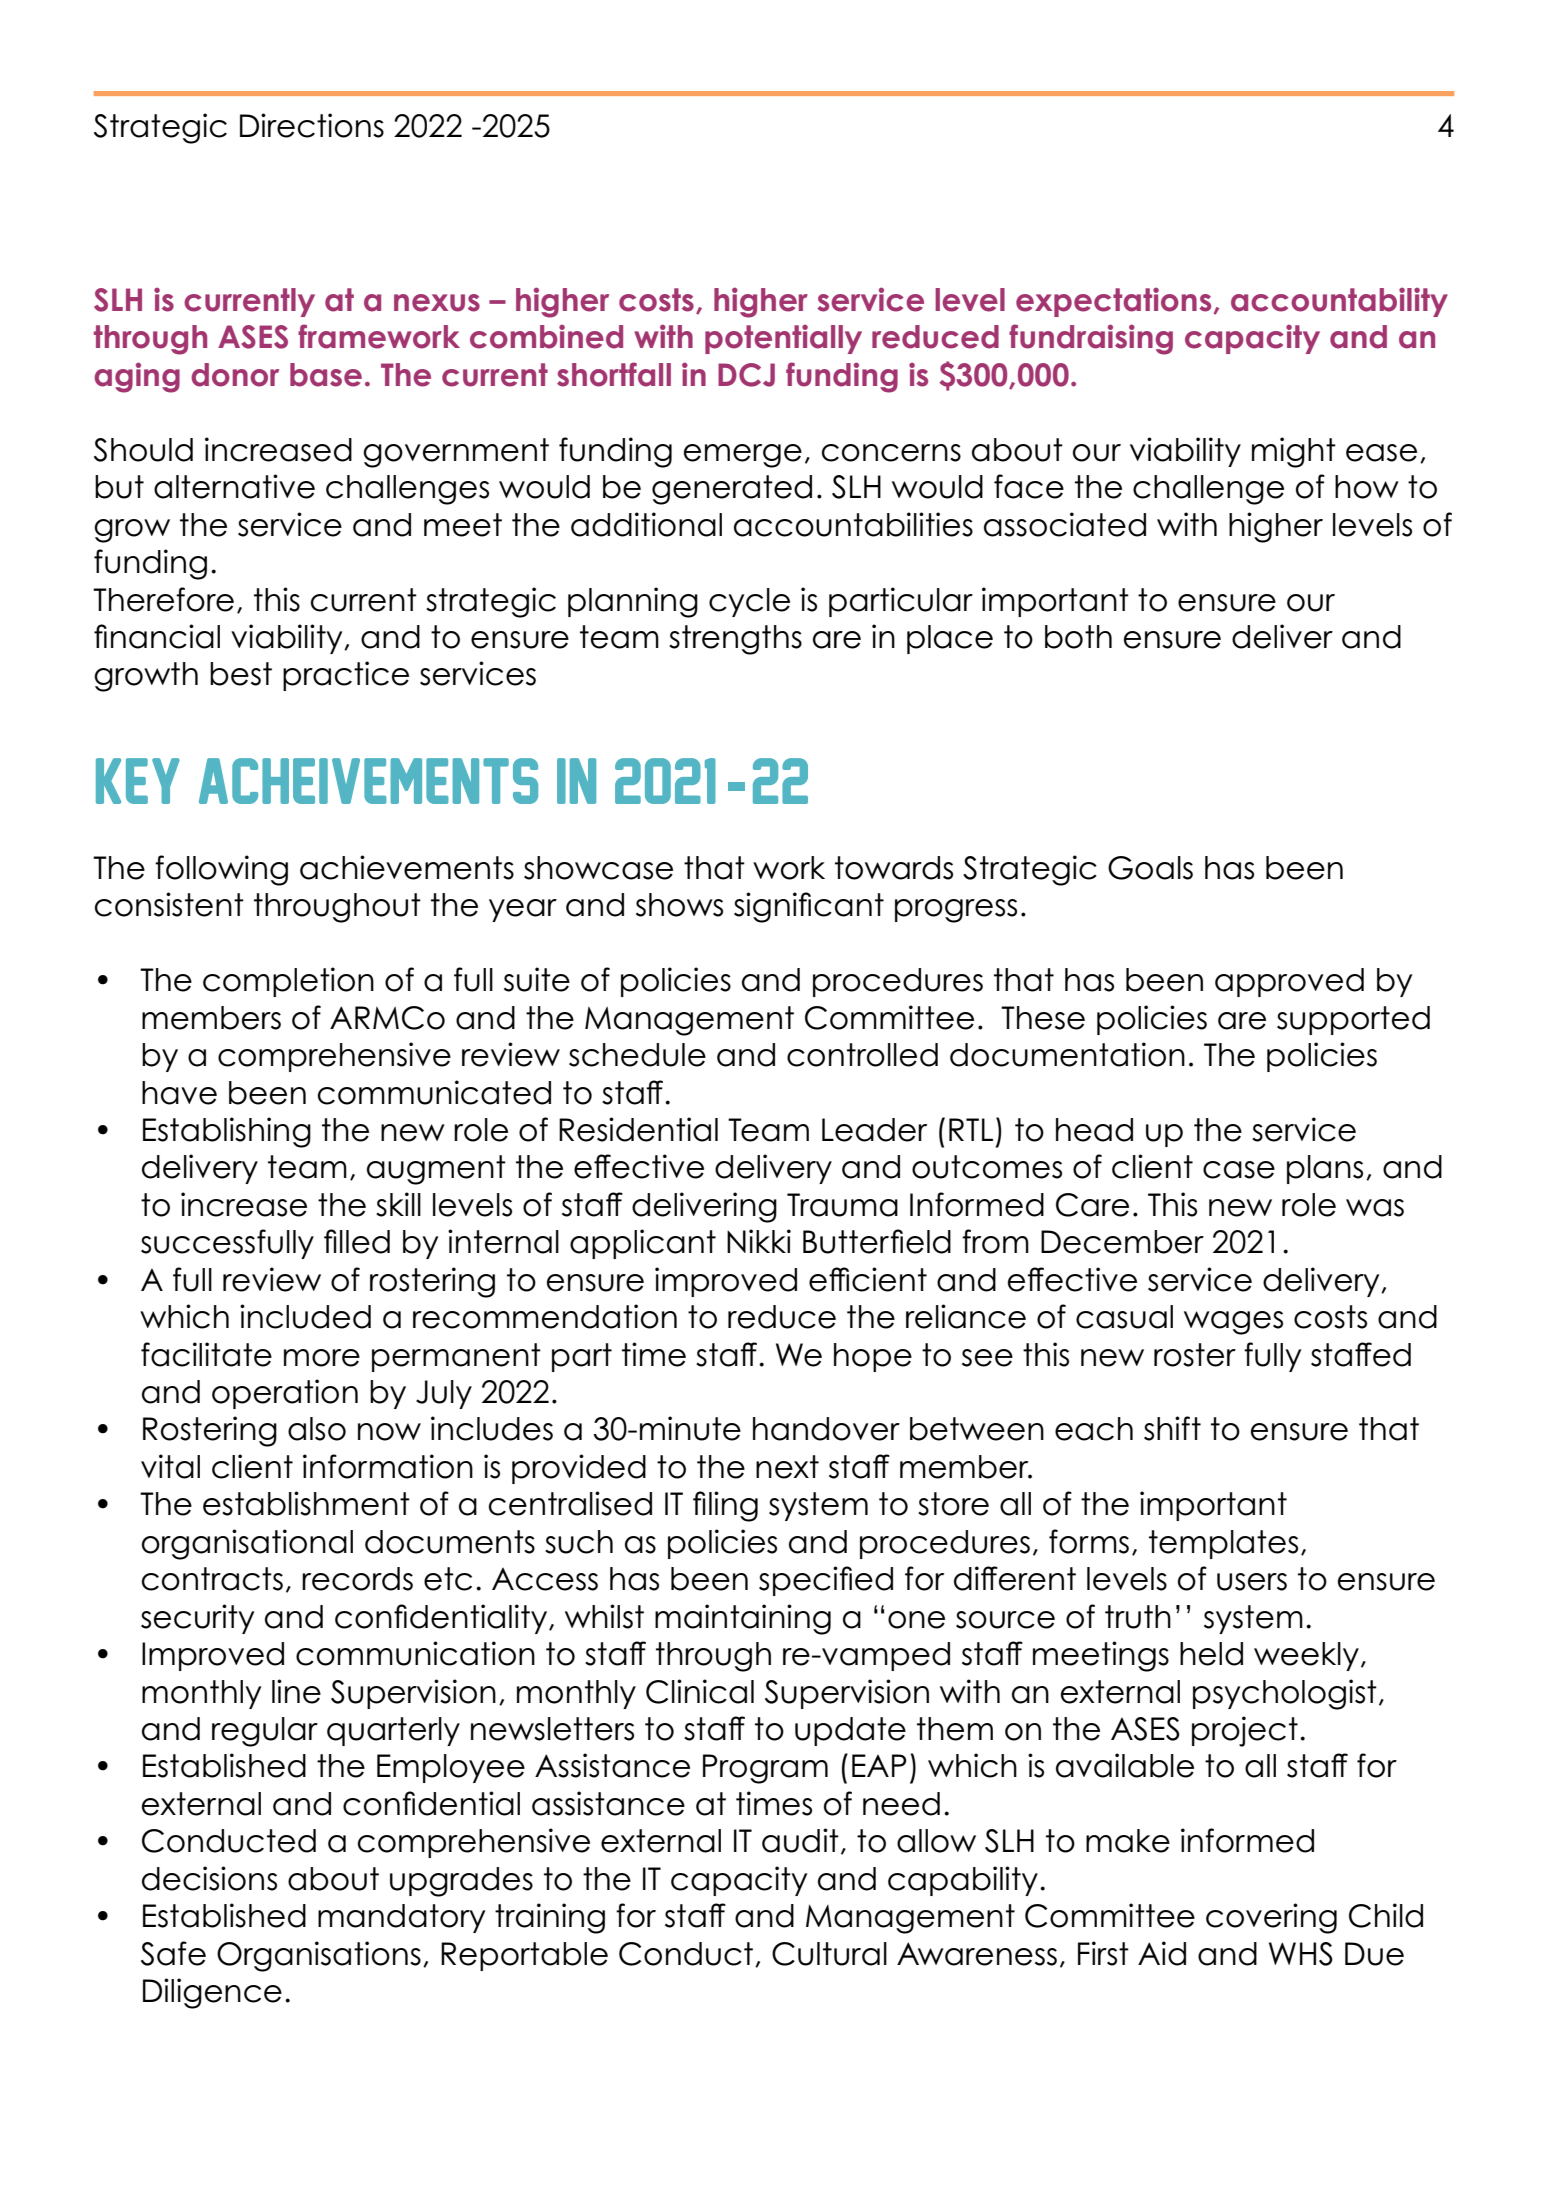 This document has height=2189, width=1548. I want to click on accountability, so click(1339, 302).
